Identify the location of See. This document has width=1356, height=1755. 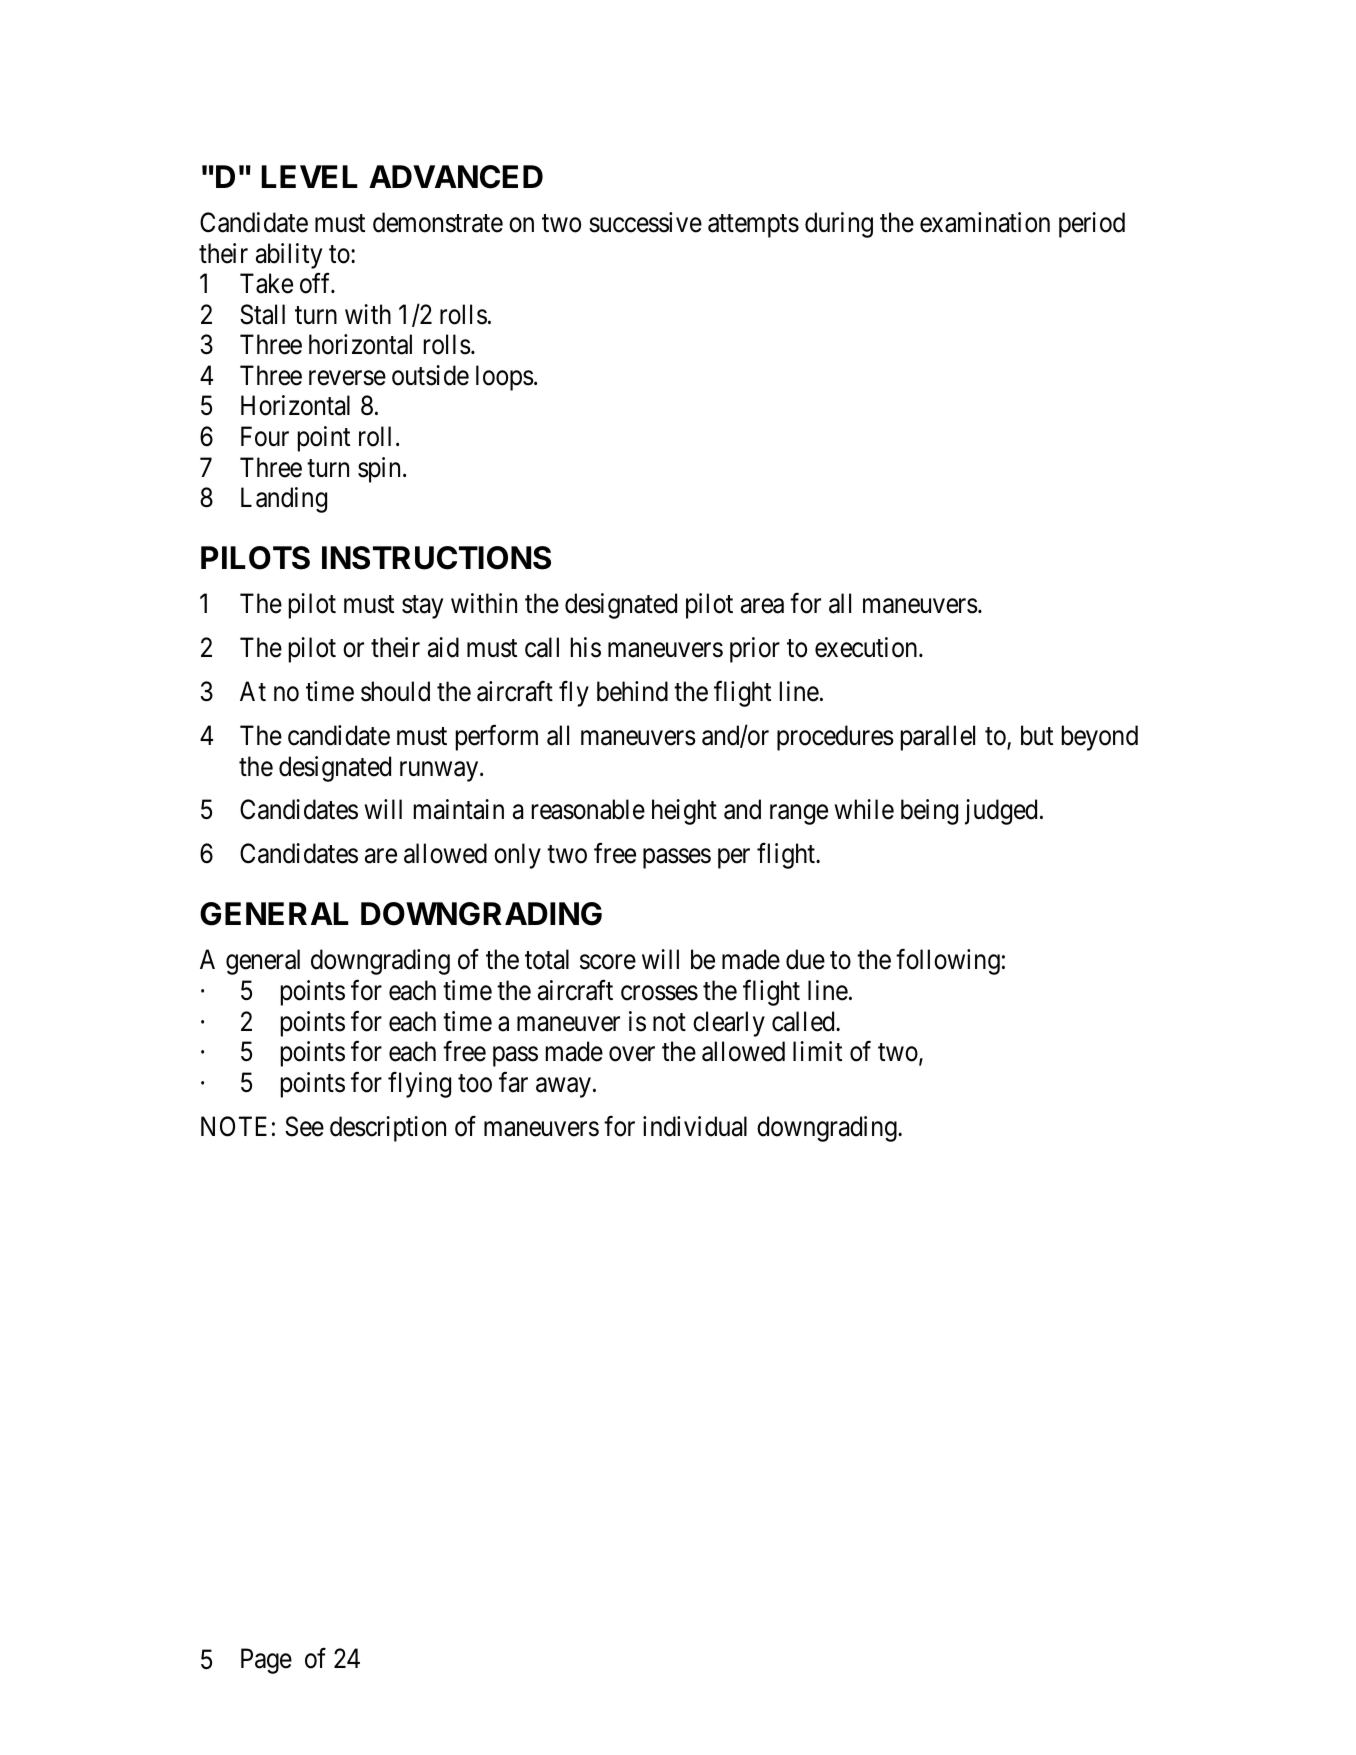
(304, 1126).
